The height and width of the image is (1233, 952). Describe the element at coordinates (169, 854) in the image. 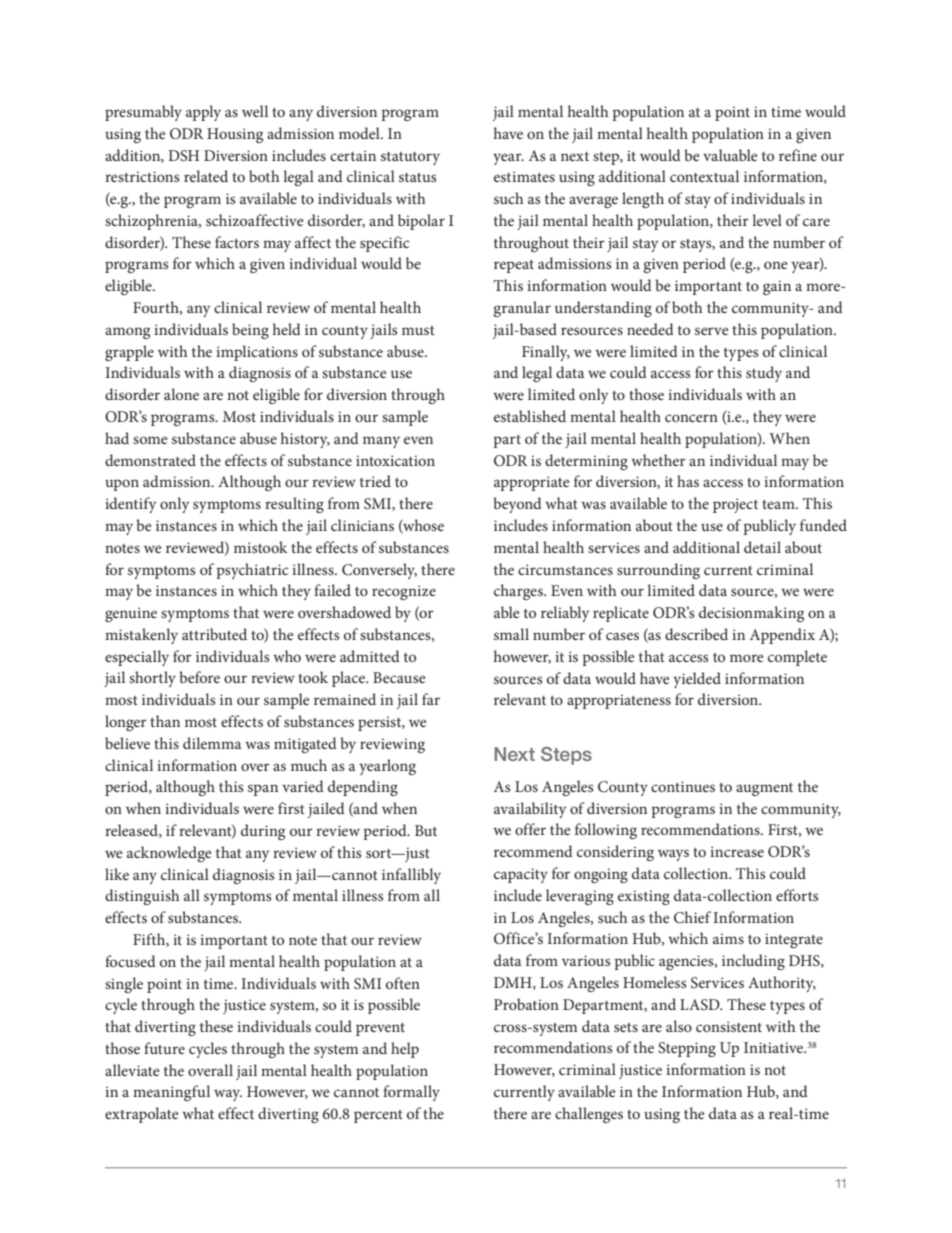

I see `acknowledge` at that location.
